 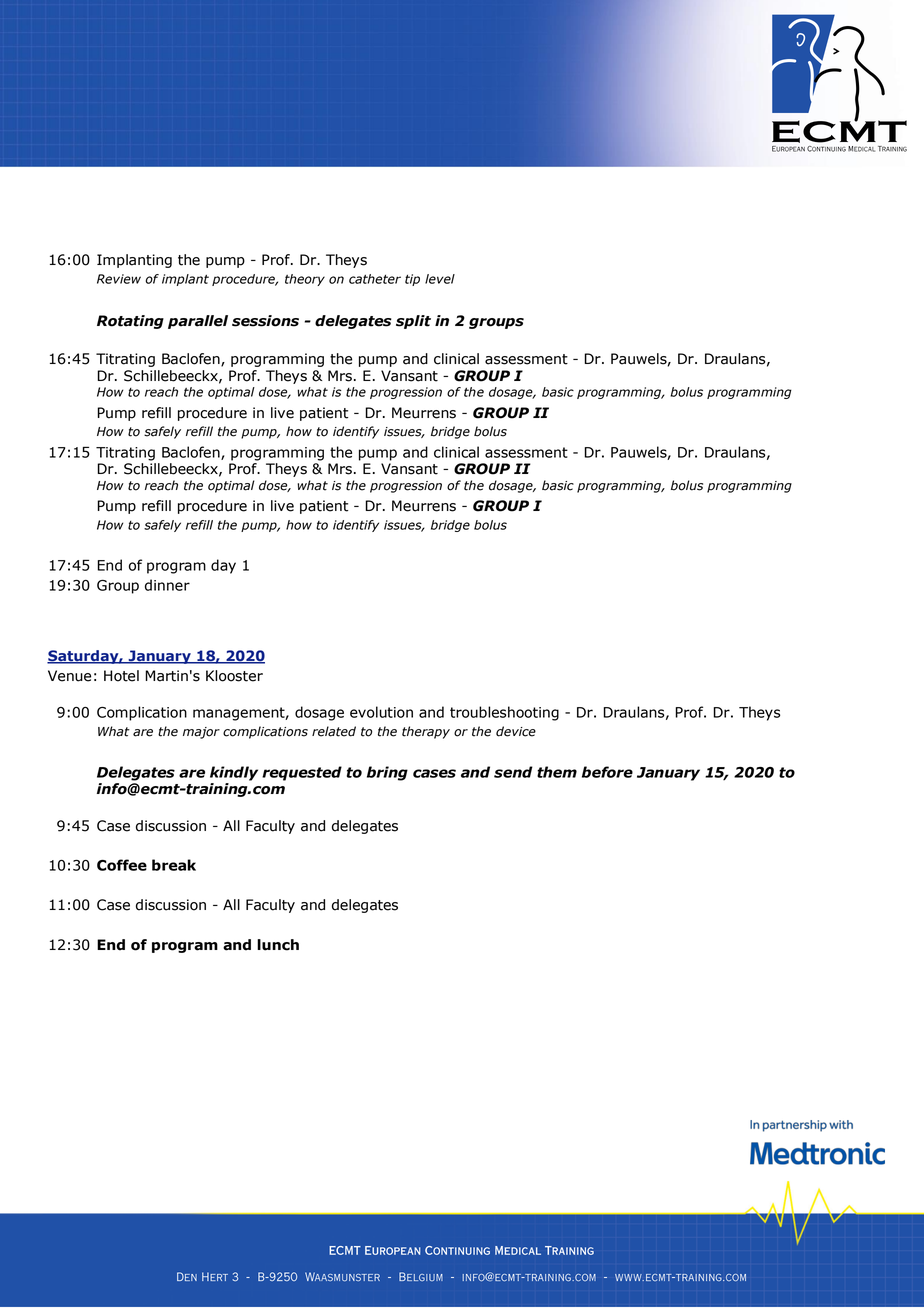 I want to click on level, so click(x=440, y=279).
